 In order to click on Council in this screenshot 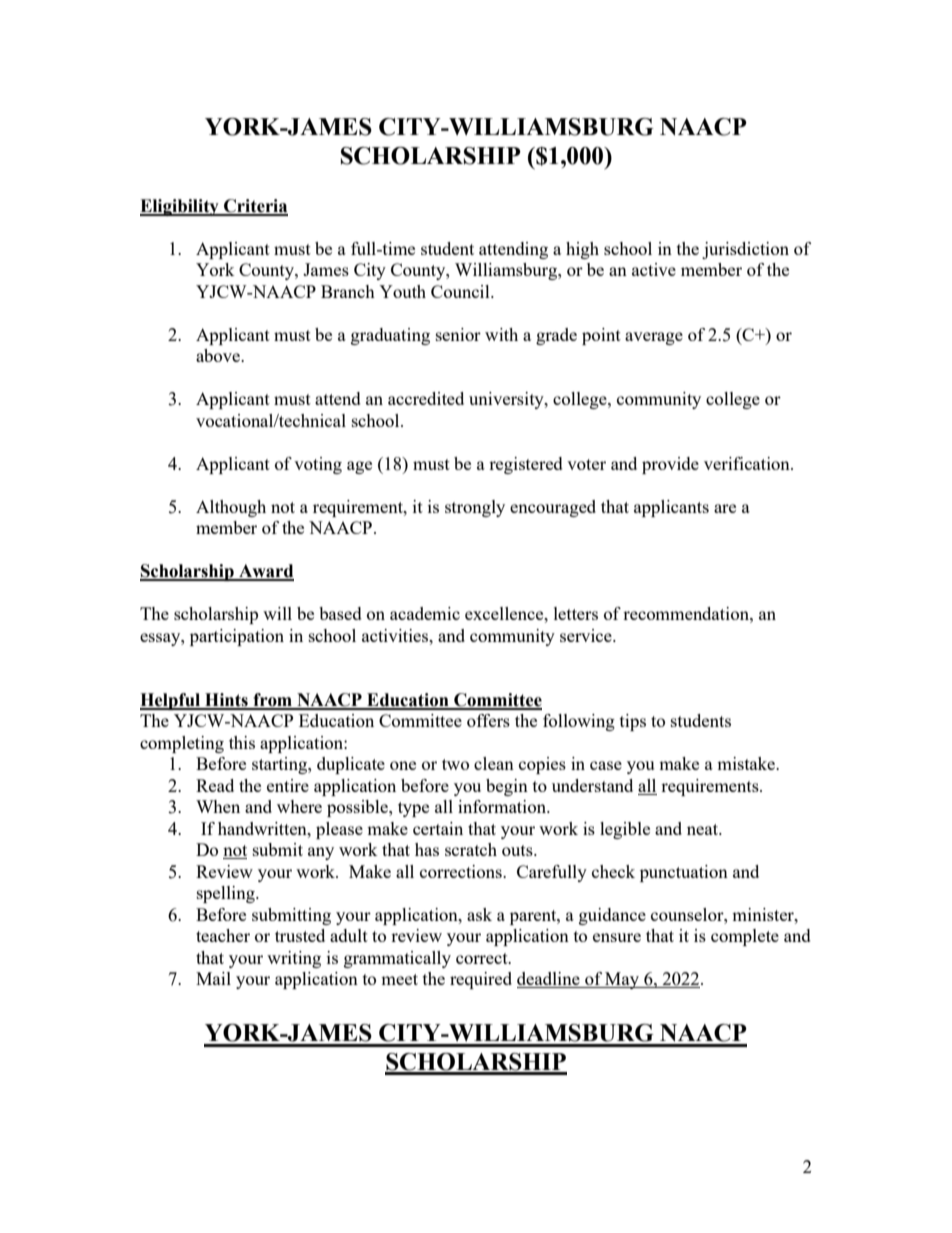, I will do `click(461, 291)`.
